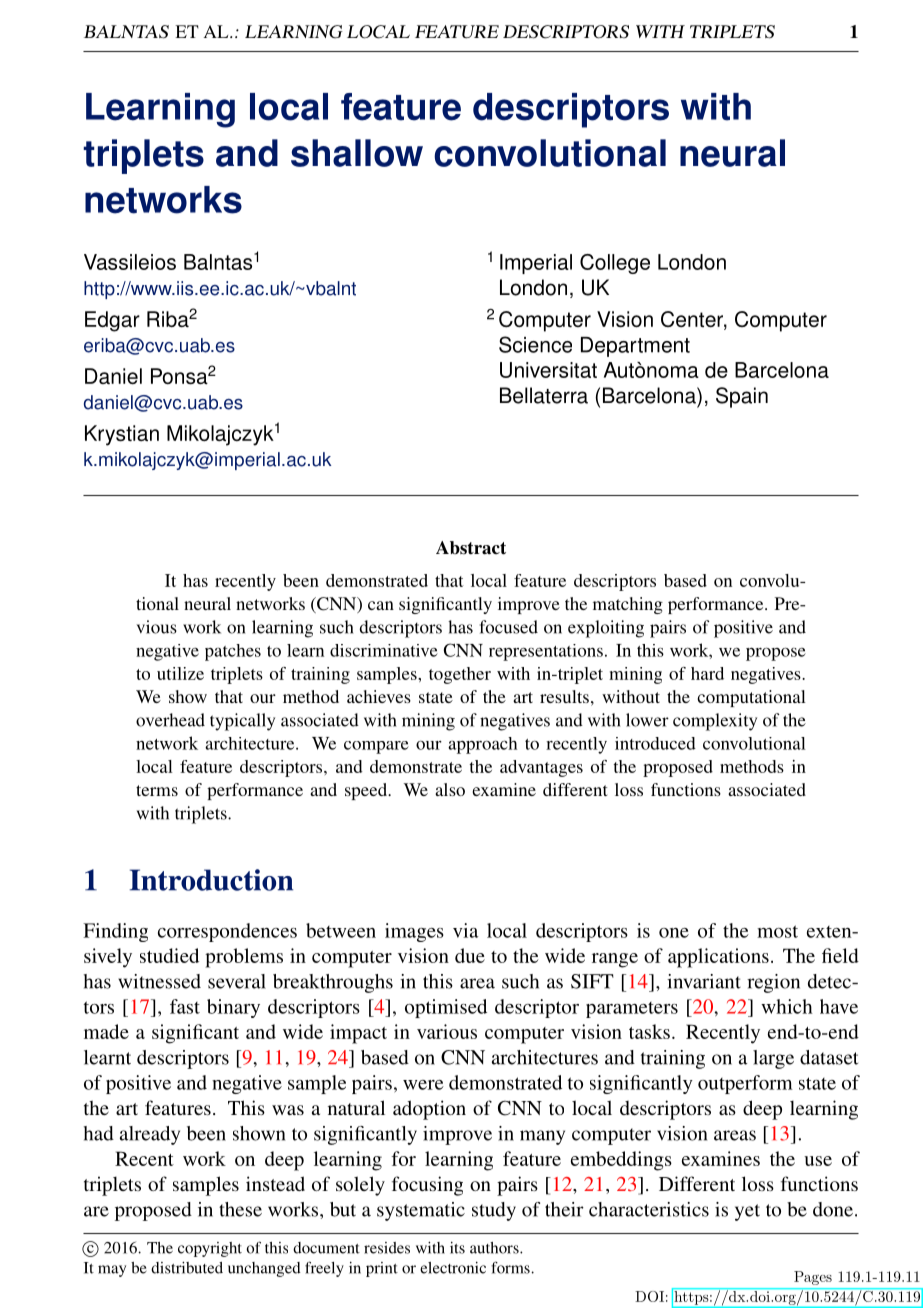 The height and width of the page is (1308, 924). I want to click on matching, so click(628, 605).
